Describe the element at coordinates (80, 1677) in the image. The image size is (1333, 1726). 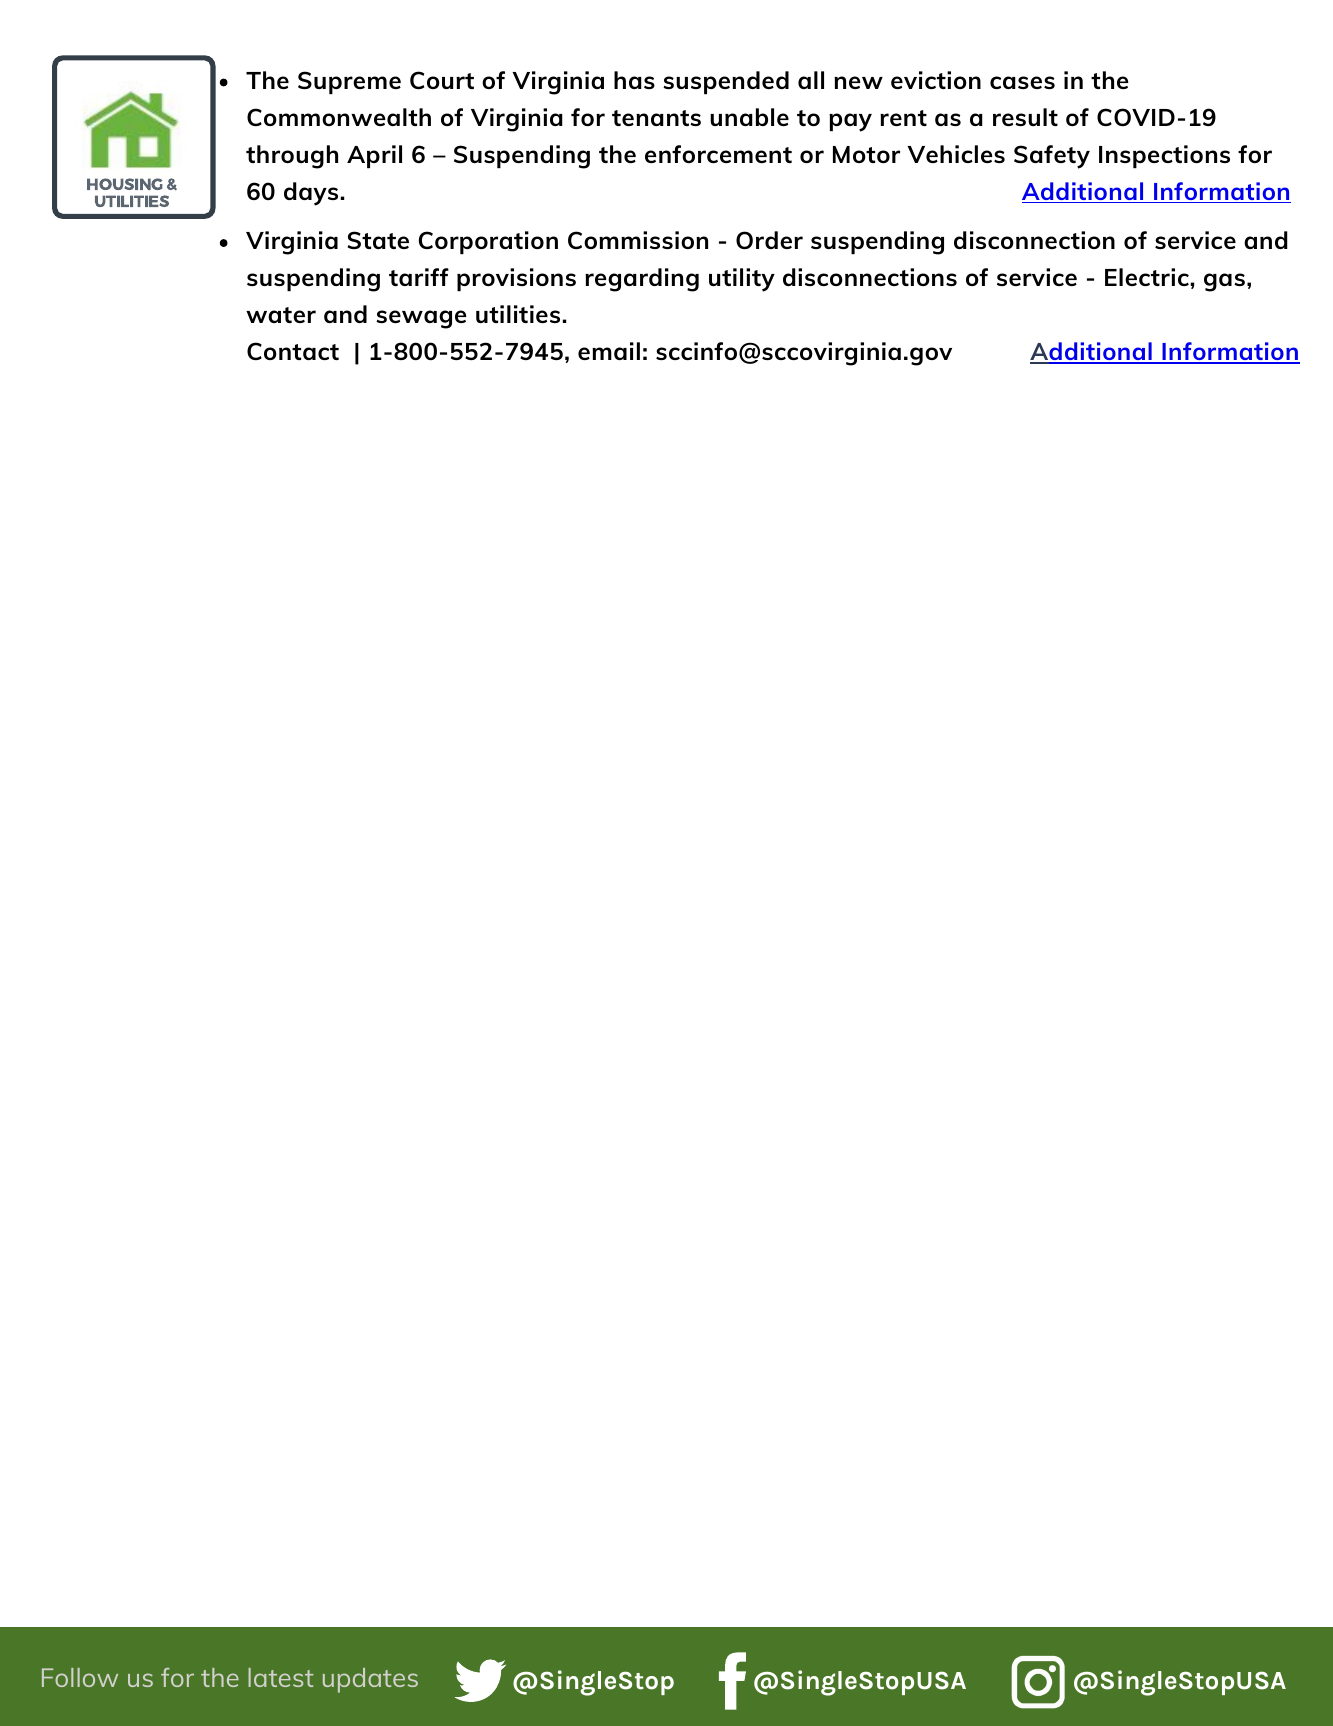
I see `Follow` at that location.
